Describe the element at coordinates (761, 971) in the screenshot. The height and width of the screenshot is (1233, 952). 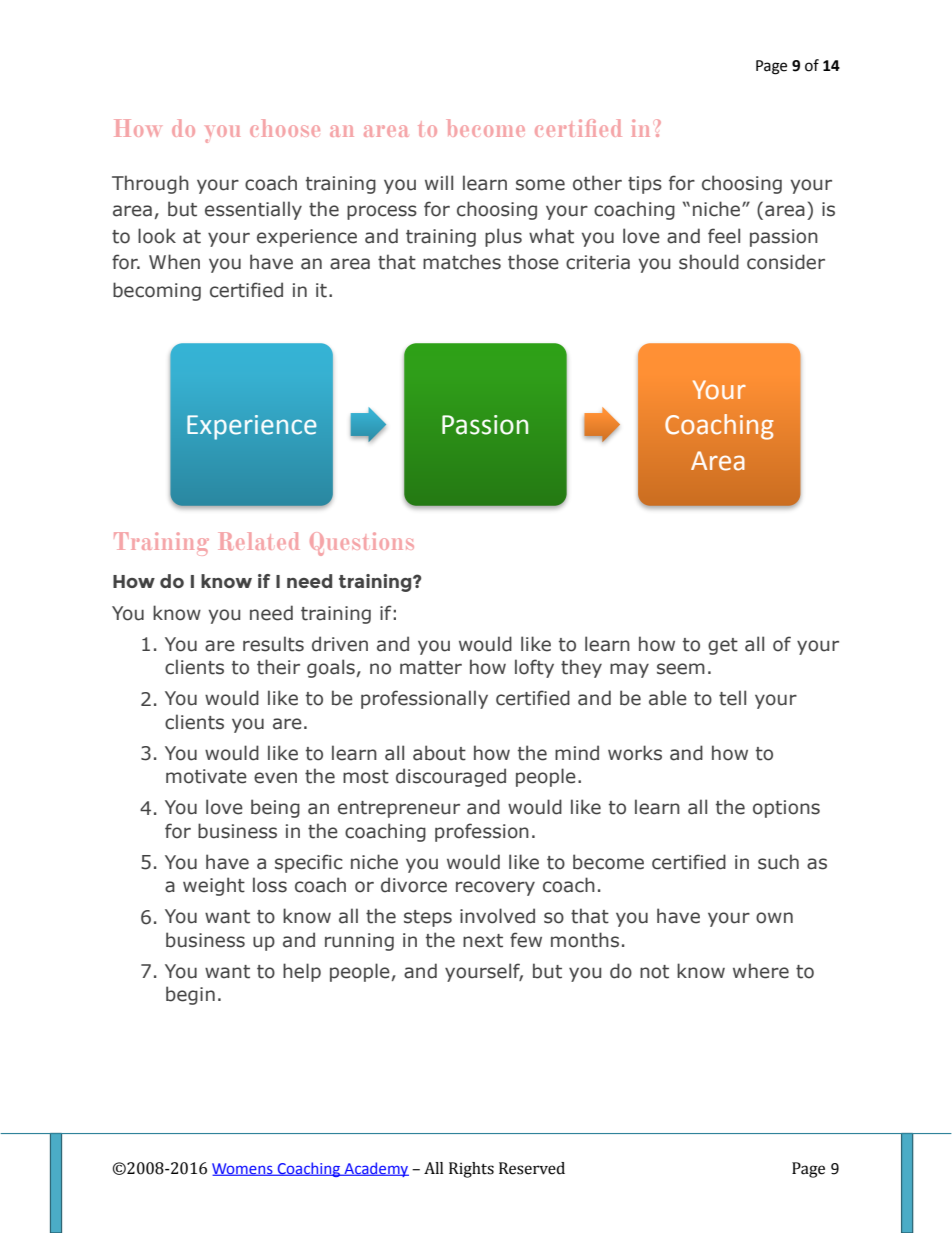
I see `where` at that location.
